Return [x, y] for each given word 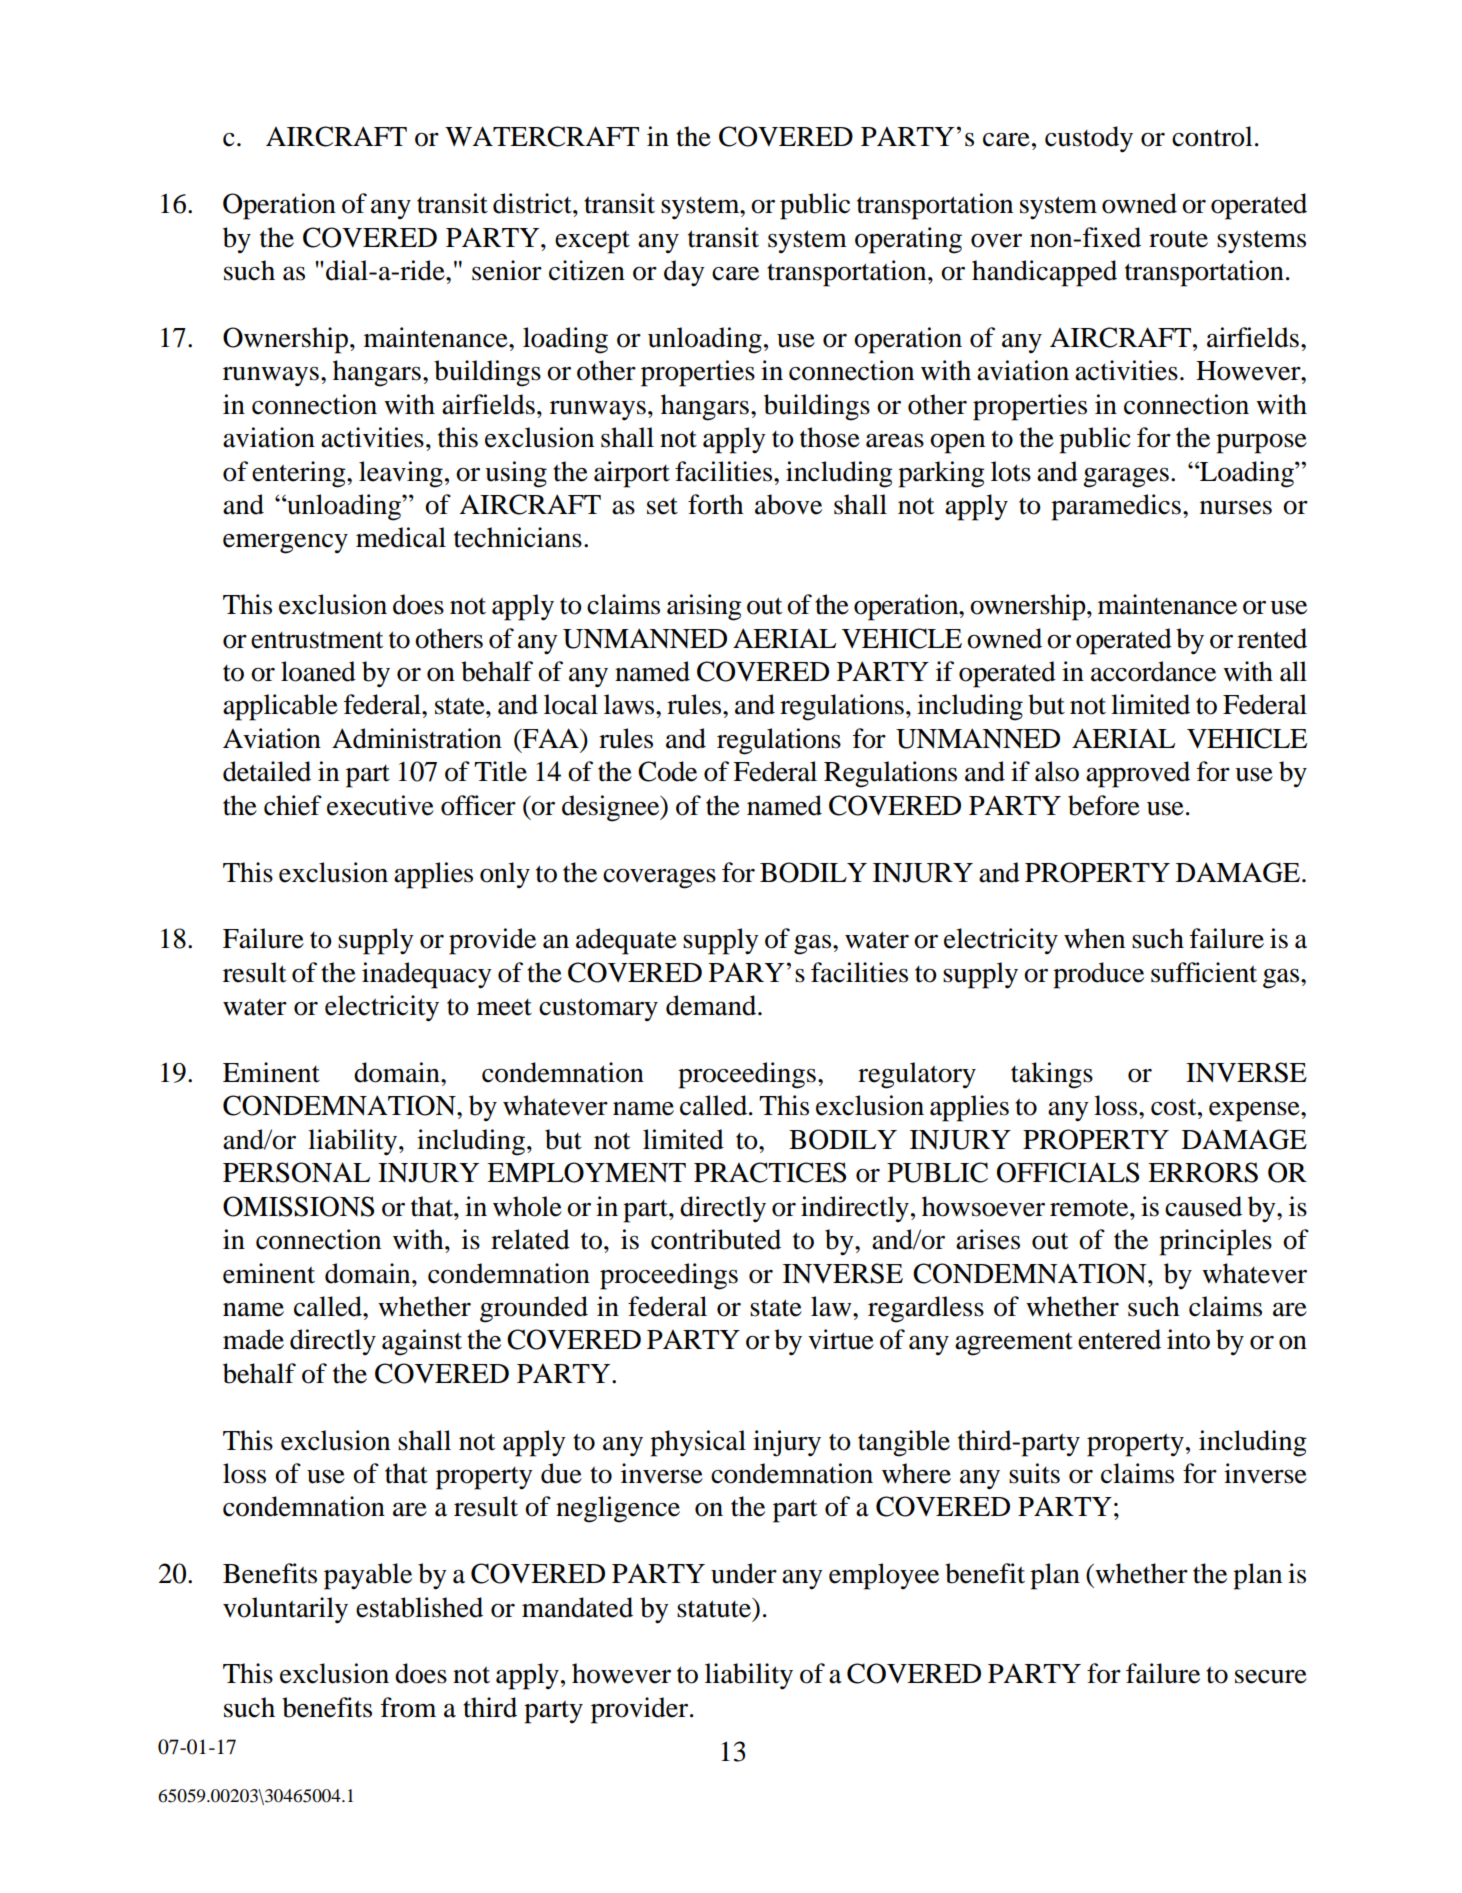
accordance [1153, 671]
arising [704, 607]
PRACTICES [770, 1172]
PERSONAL [296, 1172]
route [1178, 239]
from [408, 1707]
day [684, 273]
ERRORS [1203, 1172]
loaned [318, 671]
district [533, 203]
